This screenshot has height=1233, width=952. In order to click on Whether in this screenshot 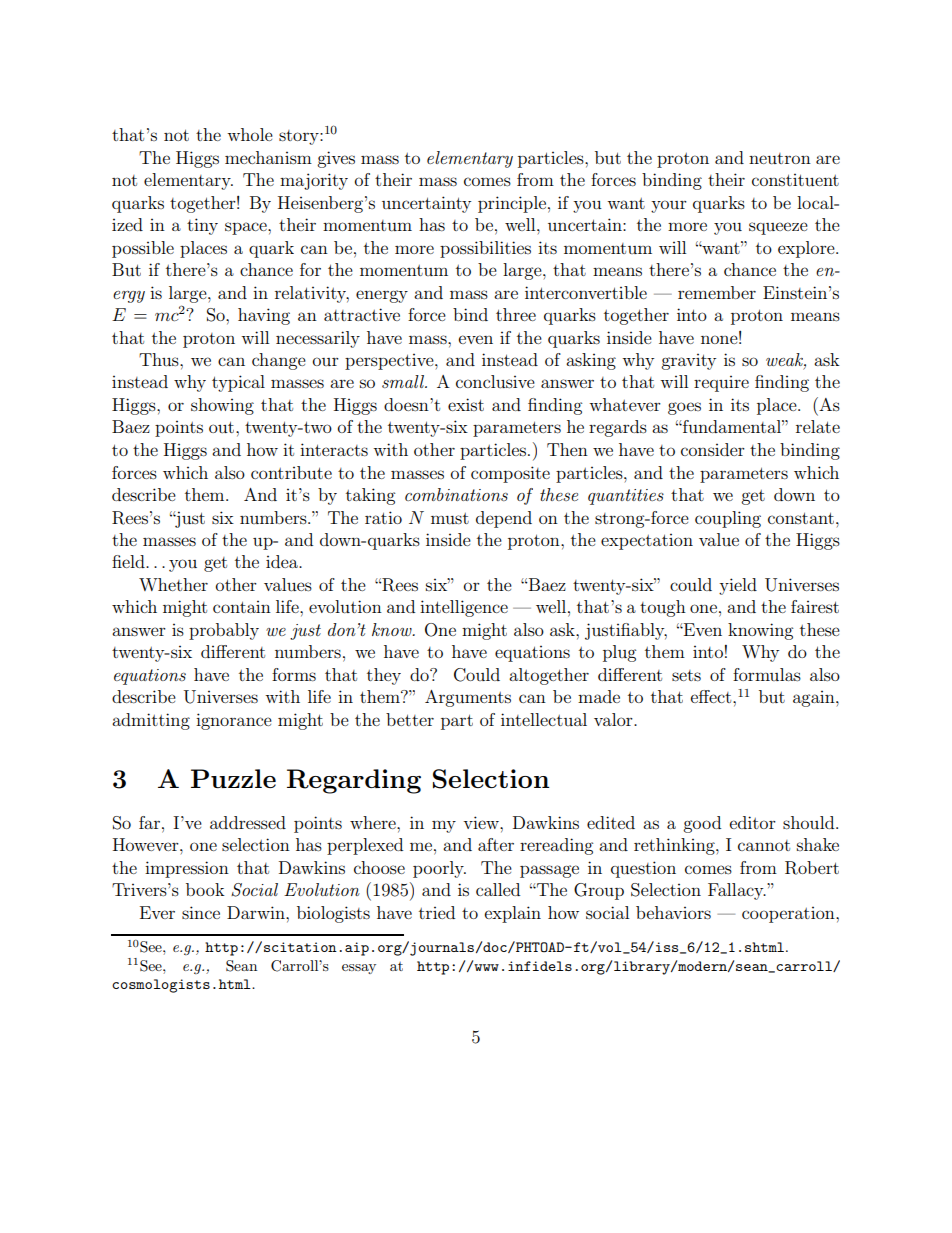, I will do `click(173, 584)`.
